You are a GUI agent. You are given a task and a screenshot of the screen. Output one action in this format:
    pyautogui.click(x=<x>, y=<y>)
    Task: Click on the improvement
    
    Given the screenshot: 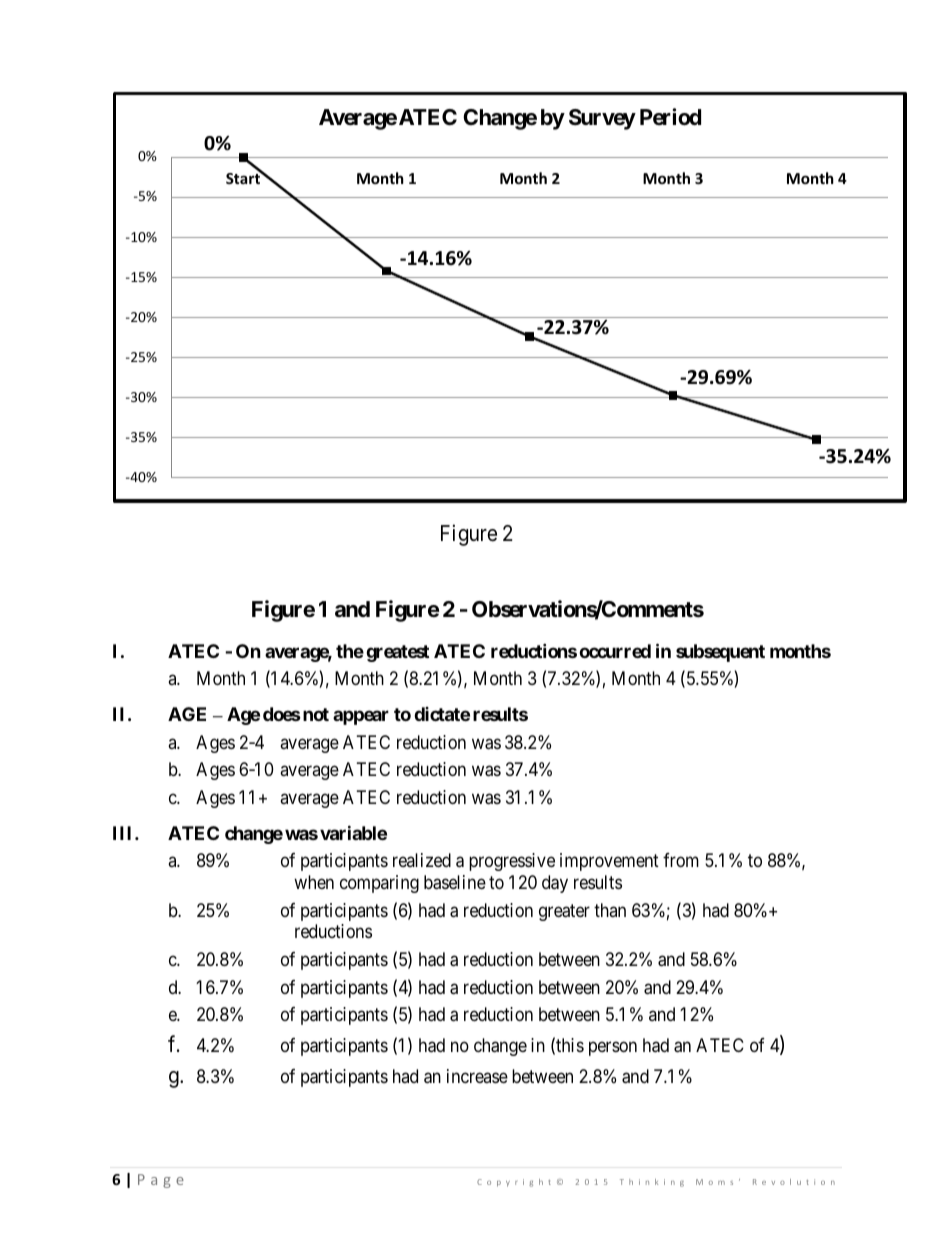 What is the action you would take?
    pyautogui.click(x=609, y=862)
